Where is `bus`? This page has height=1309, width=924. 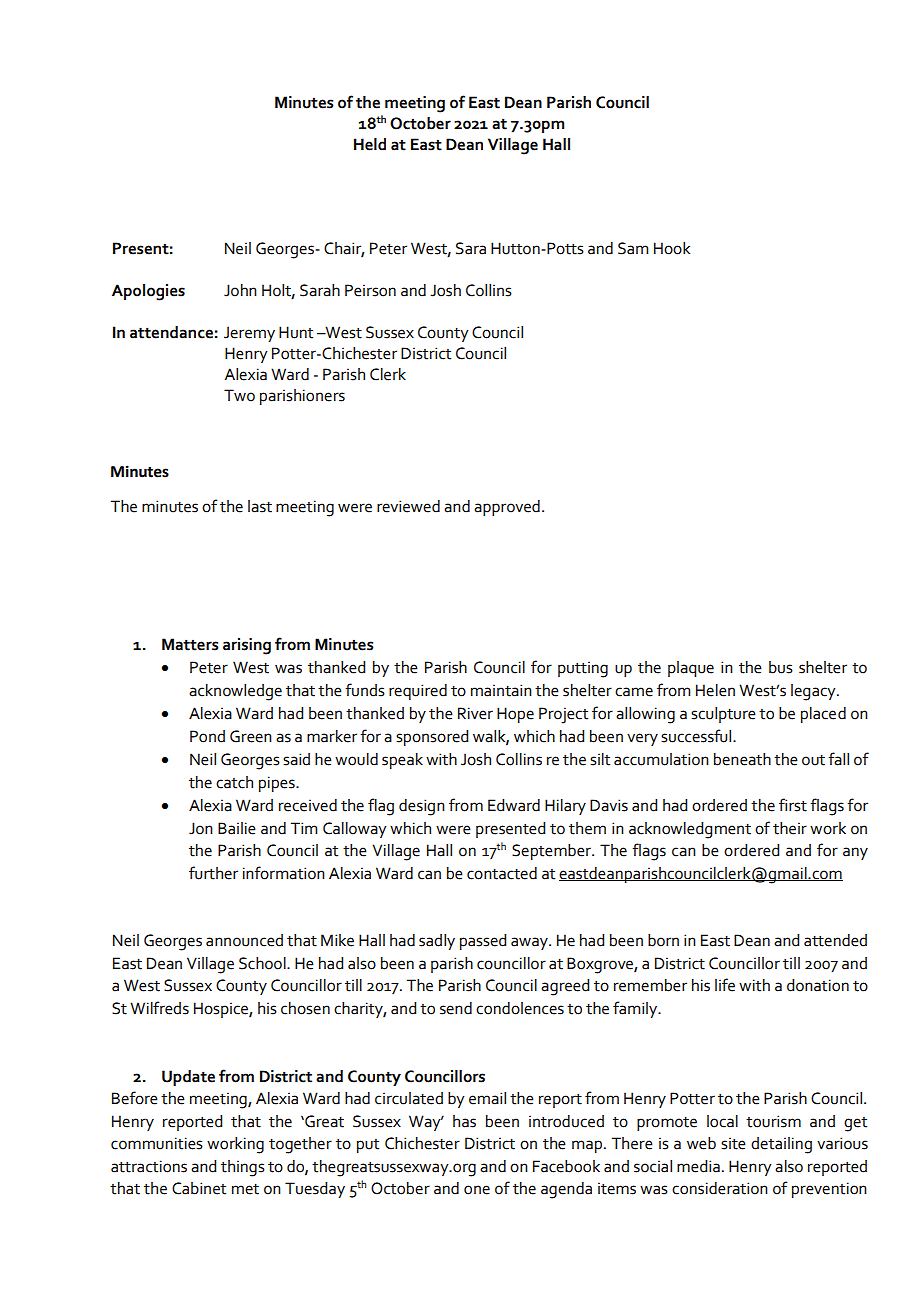 bus is located at coordinates (781, 667).
